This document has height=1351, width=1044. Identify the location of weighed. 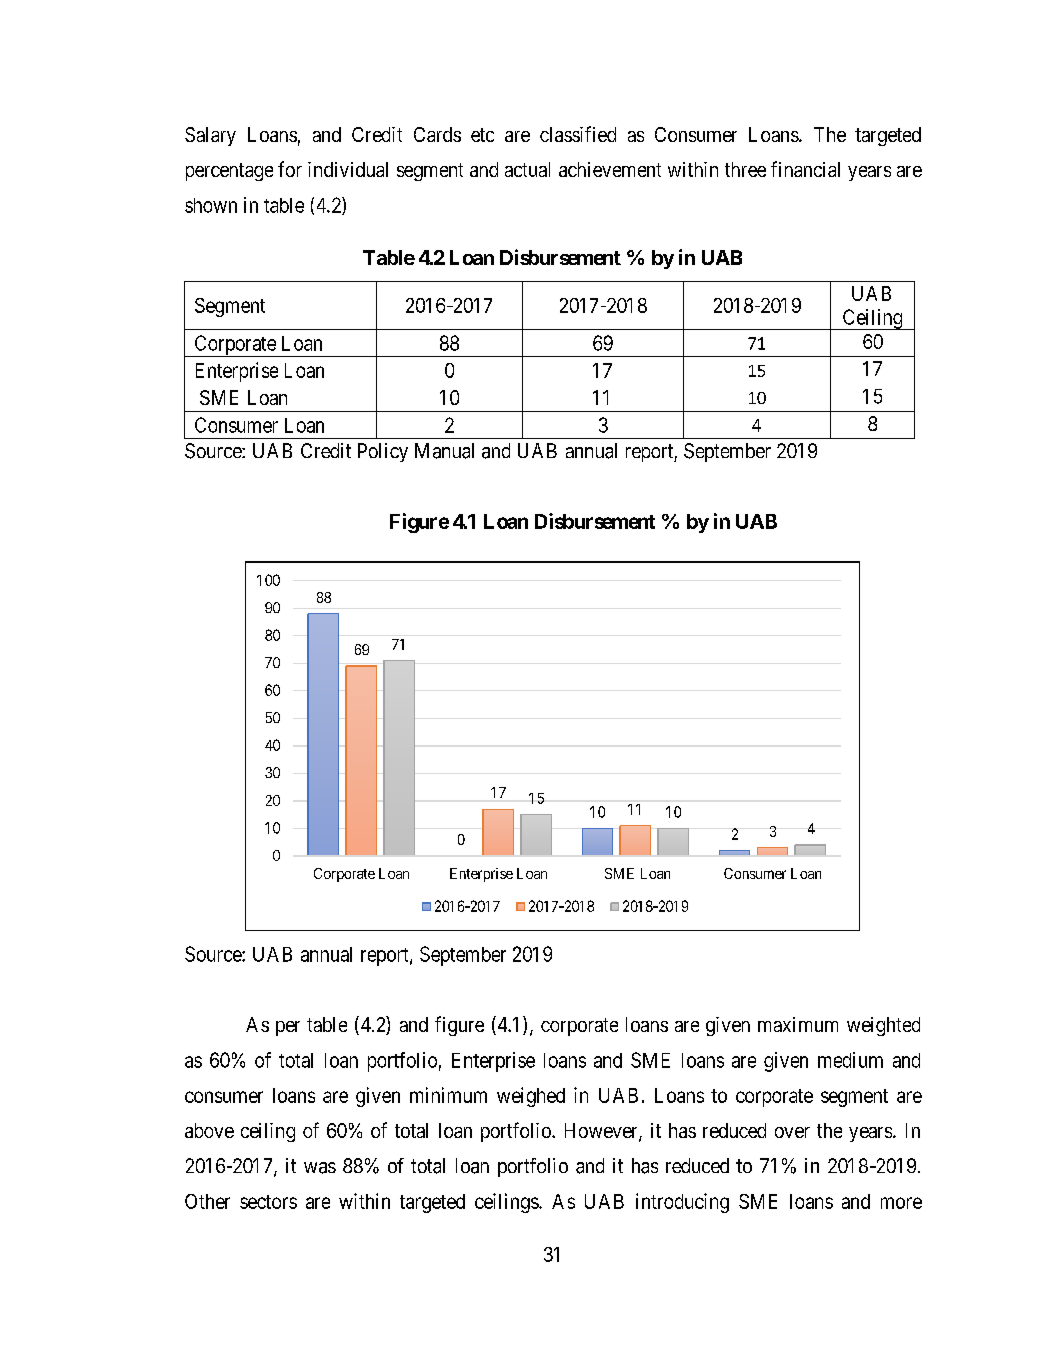
(531, 1097).
